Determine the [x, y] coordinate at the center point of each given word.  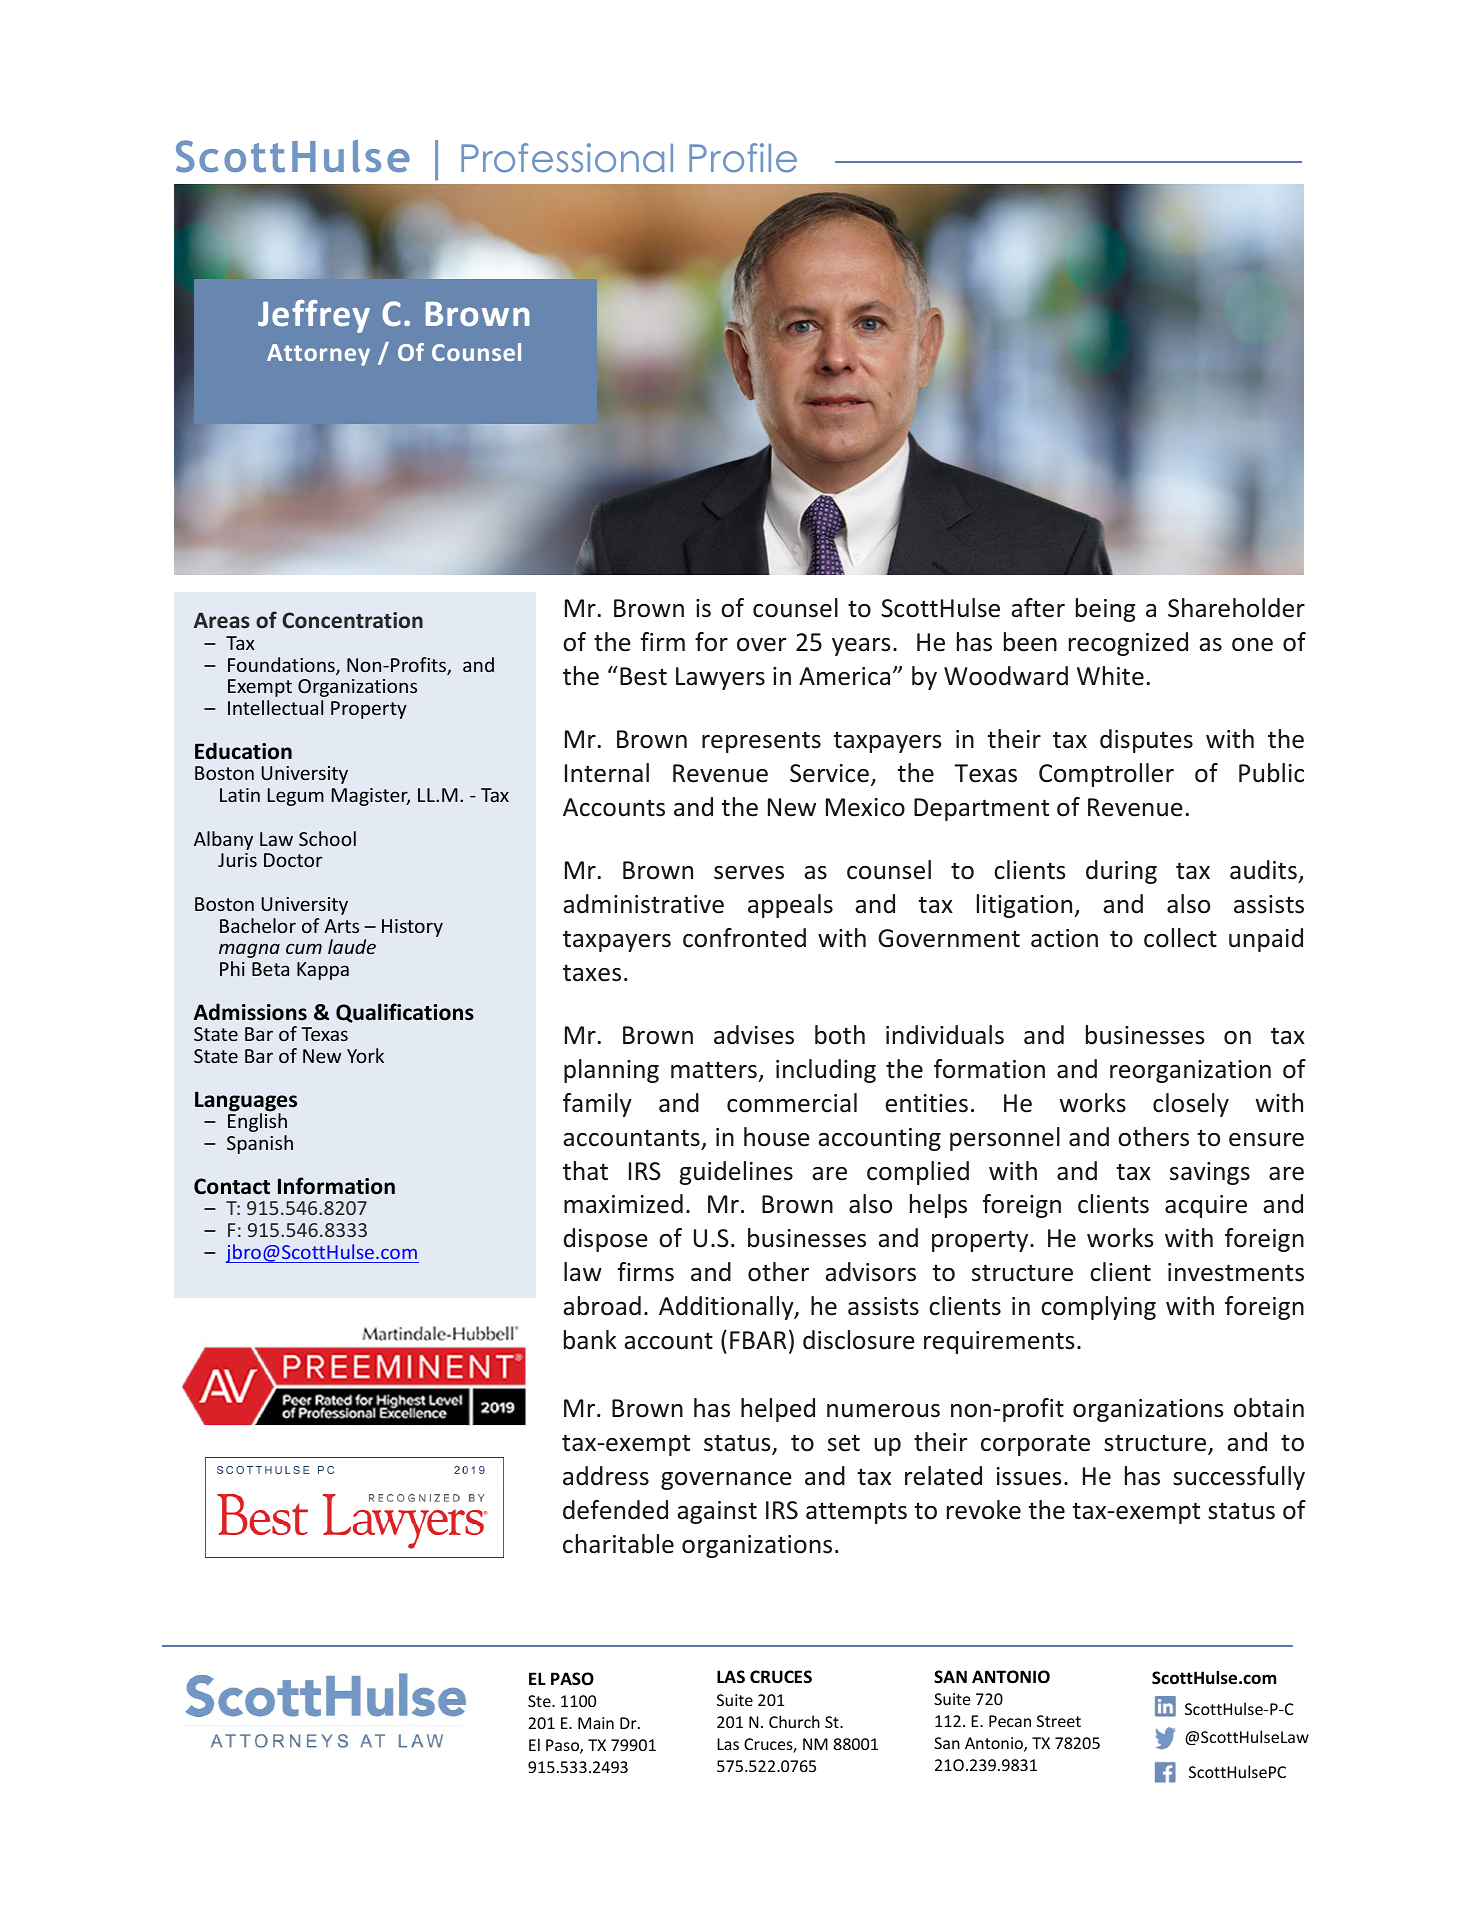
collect [1180, 938]
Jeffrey [314, 316]
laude [352, 946]
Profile [743, 158]
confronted [744, 938]
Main [596, 1723]
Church [794, 1721]
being [1105, 610]
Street [1059, 1721]
